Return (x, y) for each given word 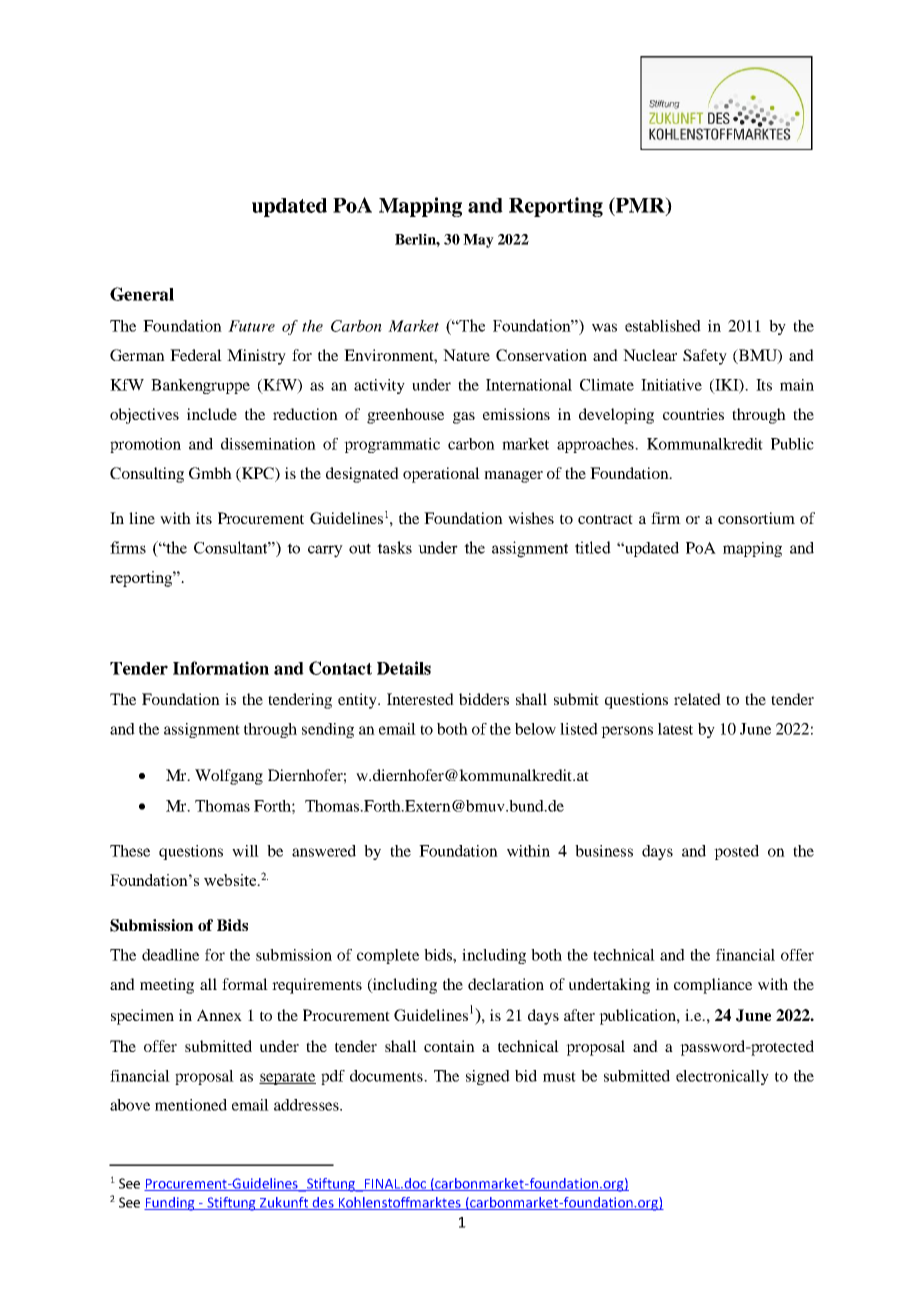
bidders (484, 699)
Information (221, 668)
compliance (713, 986)
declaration (506, 984)
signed (488, 1077)
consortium (756, 518)
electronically (722, 1077)
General (142, 294)
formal (245, 984)
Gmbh (210, 473)
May (478, 241)
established (663, 326)
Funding (170, 1204)
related (697, 699)
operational (441, 475)
